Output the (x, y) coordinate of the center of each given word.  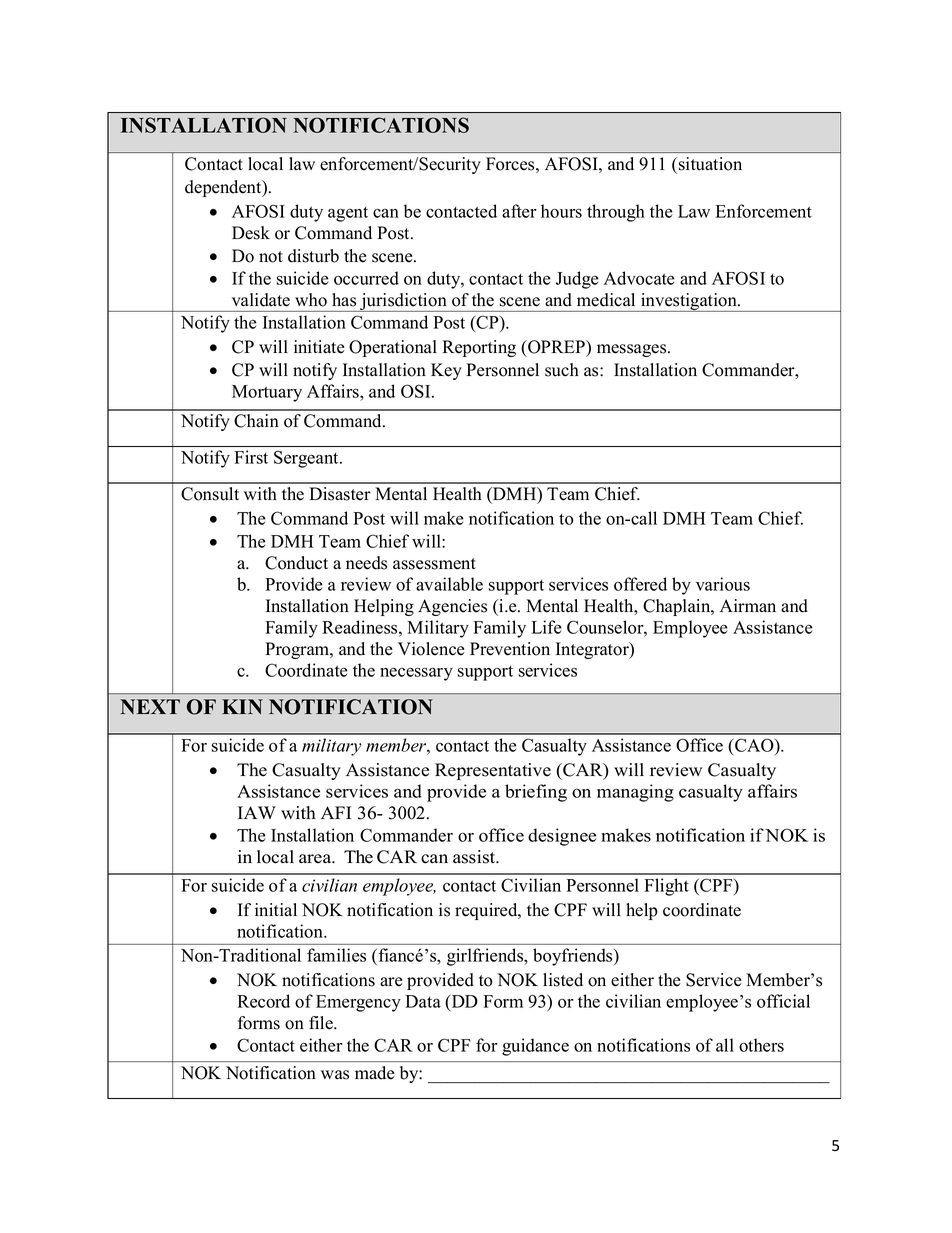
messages (633, 350)
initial (276, 909)
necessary (416, 674)
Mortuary (267, 393)
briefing (536, 793)
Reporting (479, 348)
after (519, 211)
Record (263, 1001)
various (723, 584)
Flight (666, 887)
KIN (242, 706)
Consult (210, 494)
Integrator (593, 650)
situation (710, 164)
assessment (434, 564)
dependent (224, 188)
